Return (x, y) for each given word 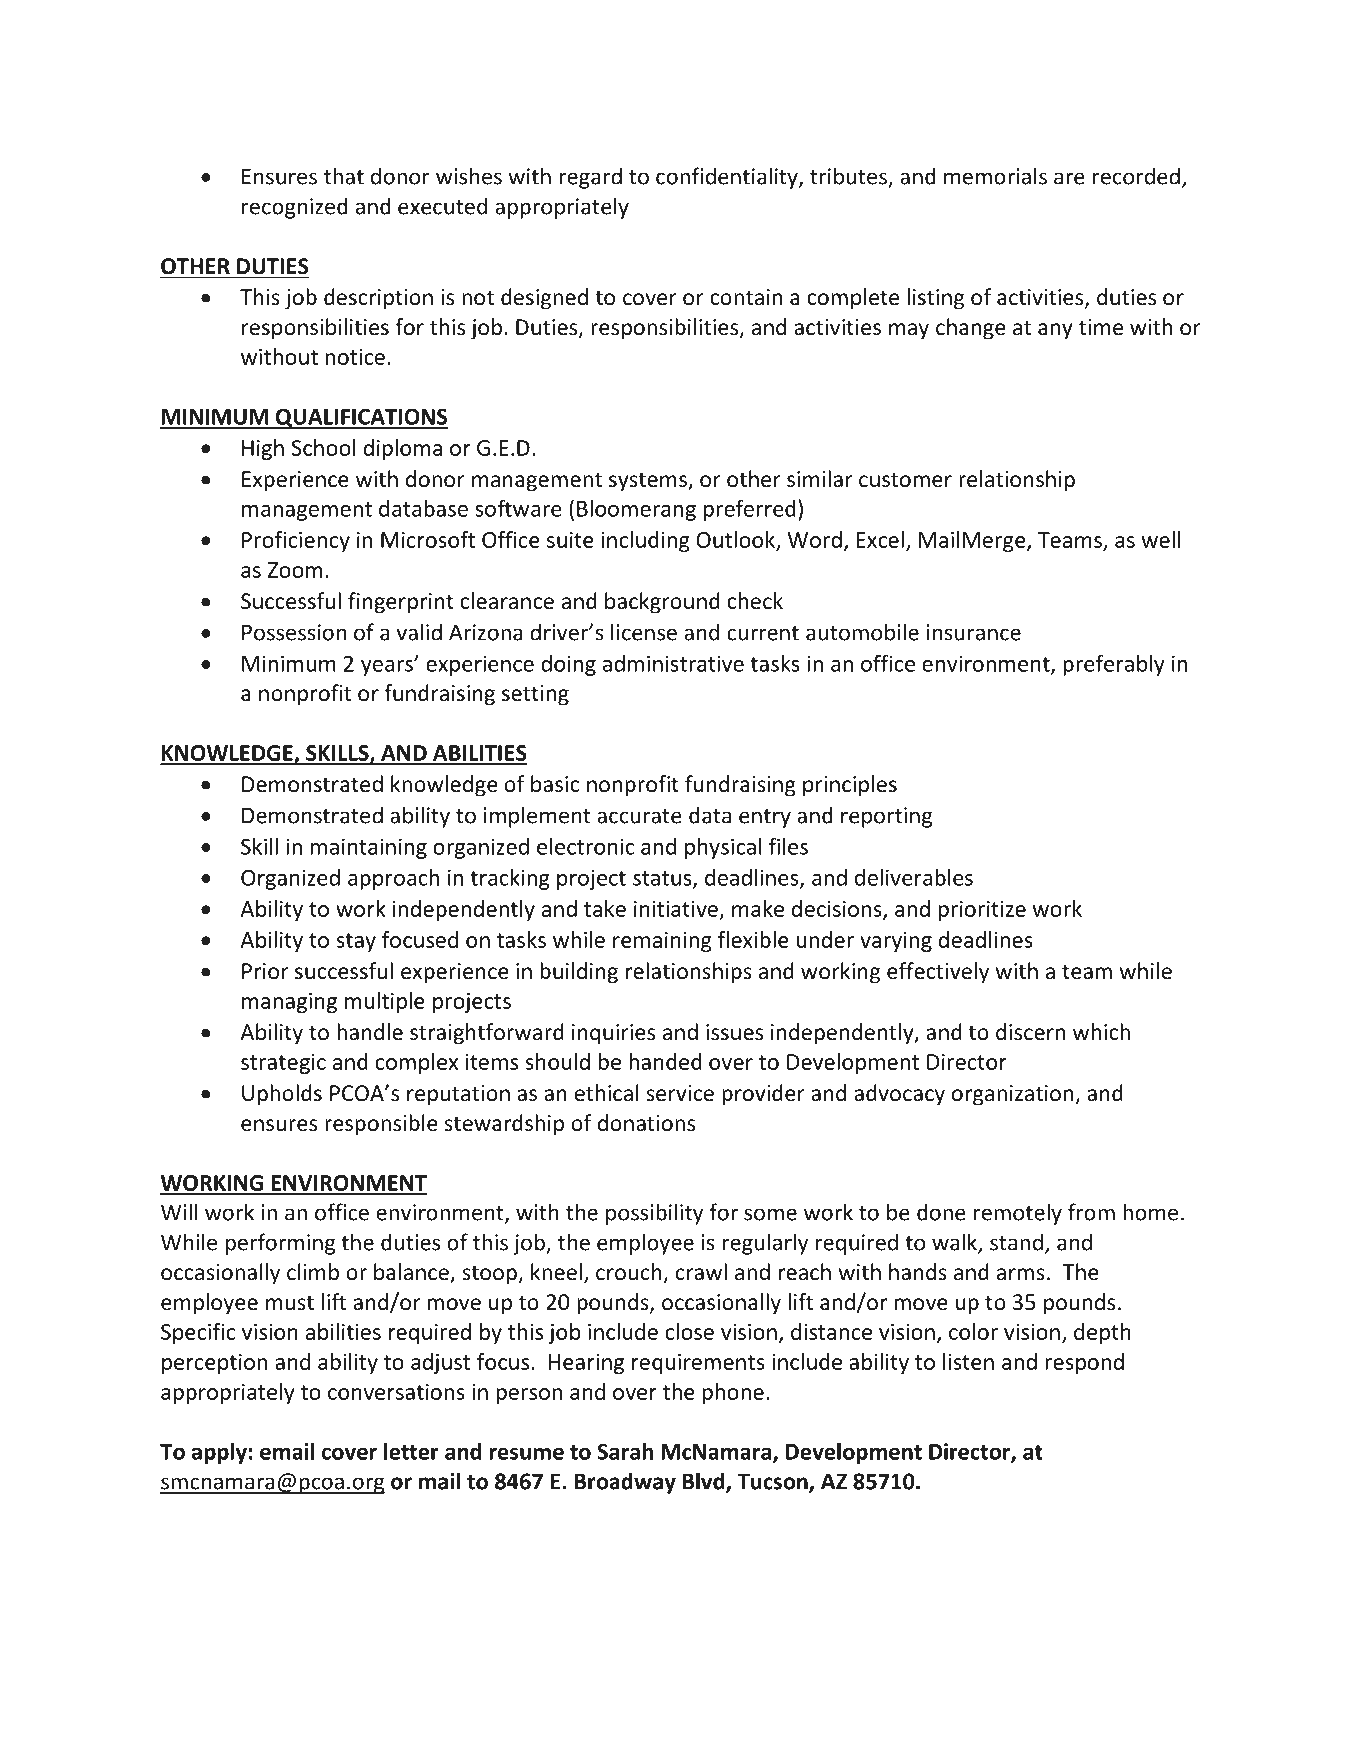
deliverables (914, 877)
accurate (639, 816)
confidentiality (728, 178)
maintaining (369, 848)
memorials (995, 176)
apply (219, 1453)
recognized (295, 208)
